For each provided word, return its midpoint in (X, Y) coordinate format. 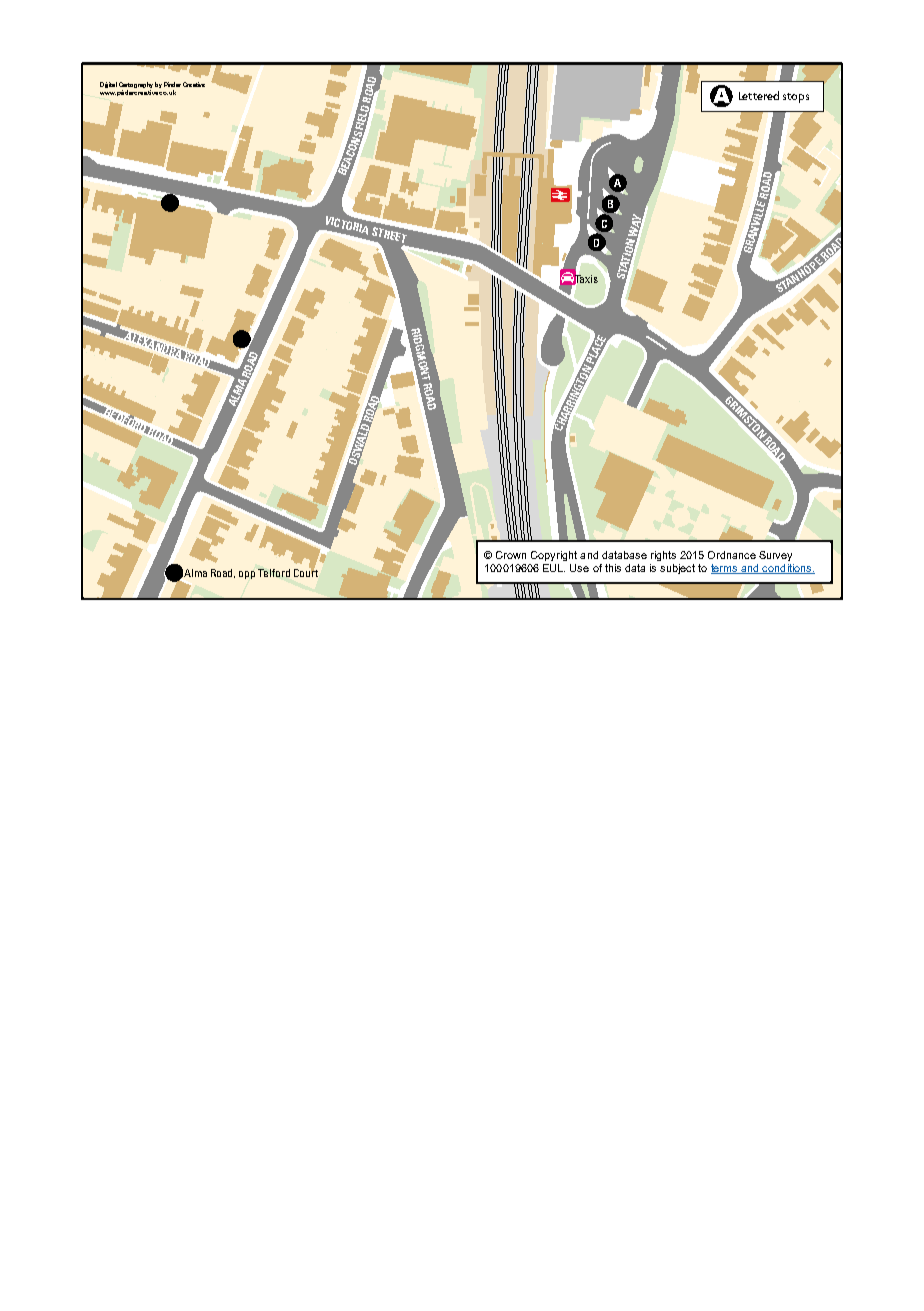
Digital (108, 85)
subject (677, 569)
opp (247, 575)
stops (796, 98)
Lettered (759, 95)
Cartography (136, 86)
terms (725, 569)
